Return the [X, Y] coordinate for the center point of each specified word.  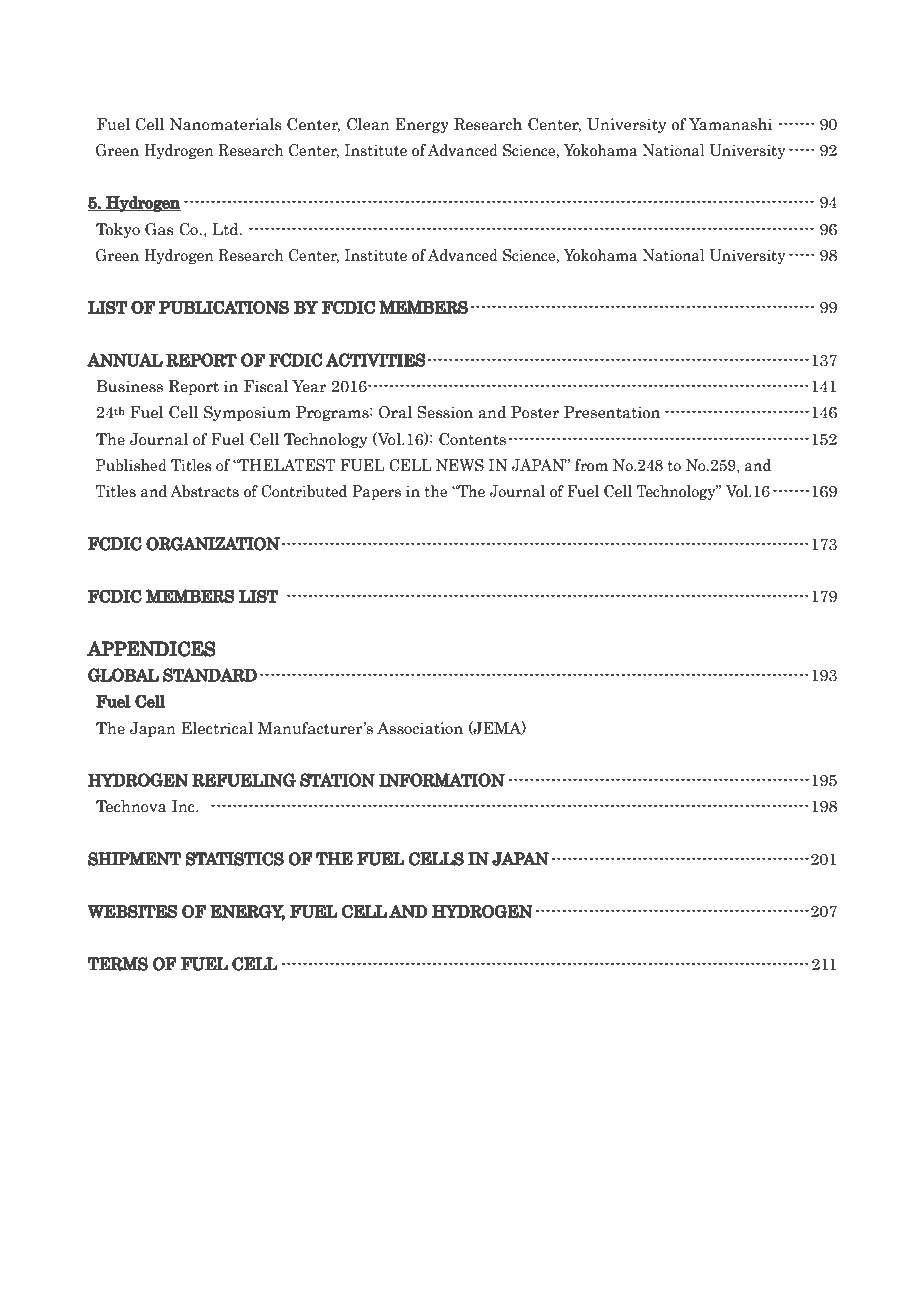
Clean [368, 124]
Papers [376, 492]
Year [309, 386]
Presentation [612, 412]
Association [420, 728]
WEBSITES [132, 911]
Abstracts [204, 491]
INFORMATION [442, 779]
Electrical [217, 728]
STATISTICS [234, 859]
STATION [337, 780]
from [591, 465]
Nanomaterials [226, 124]
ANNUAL [125, 360]
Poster [535, 412]
